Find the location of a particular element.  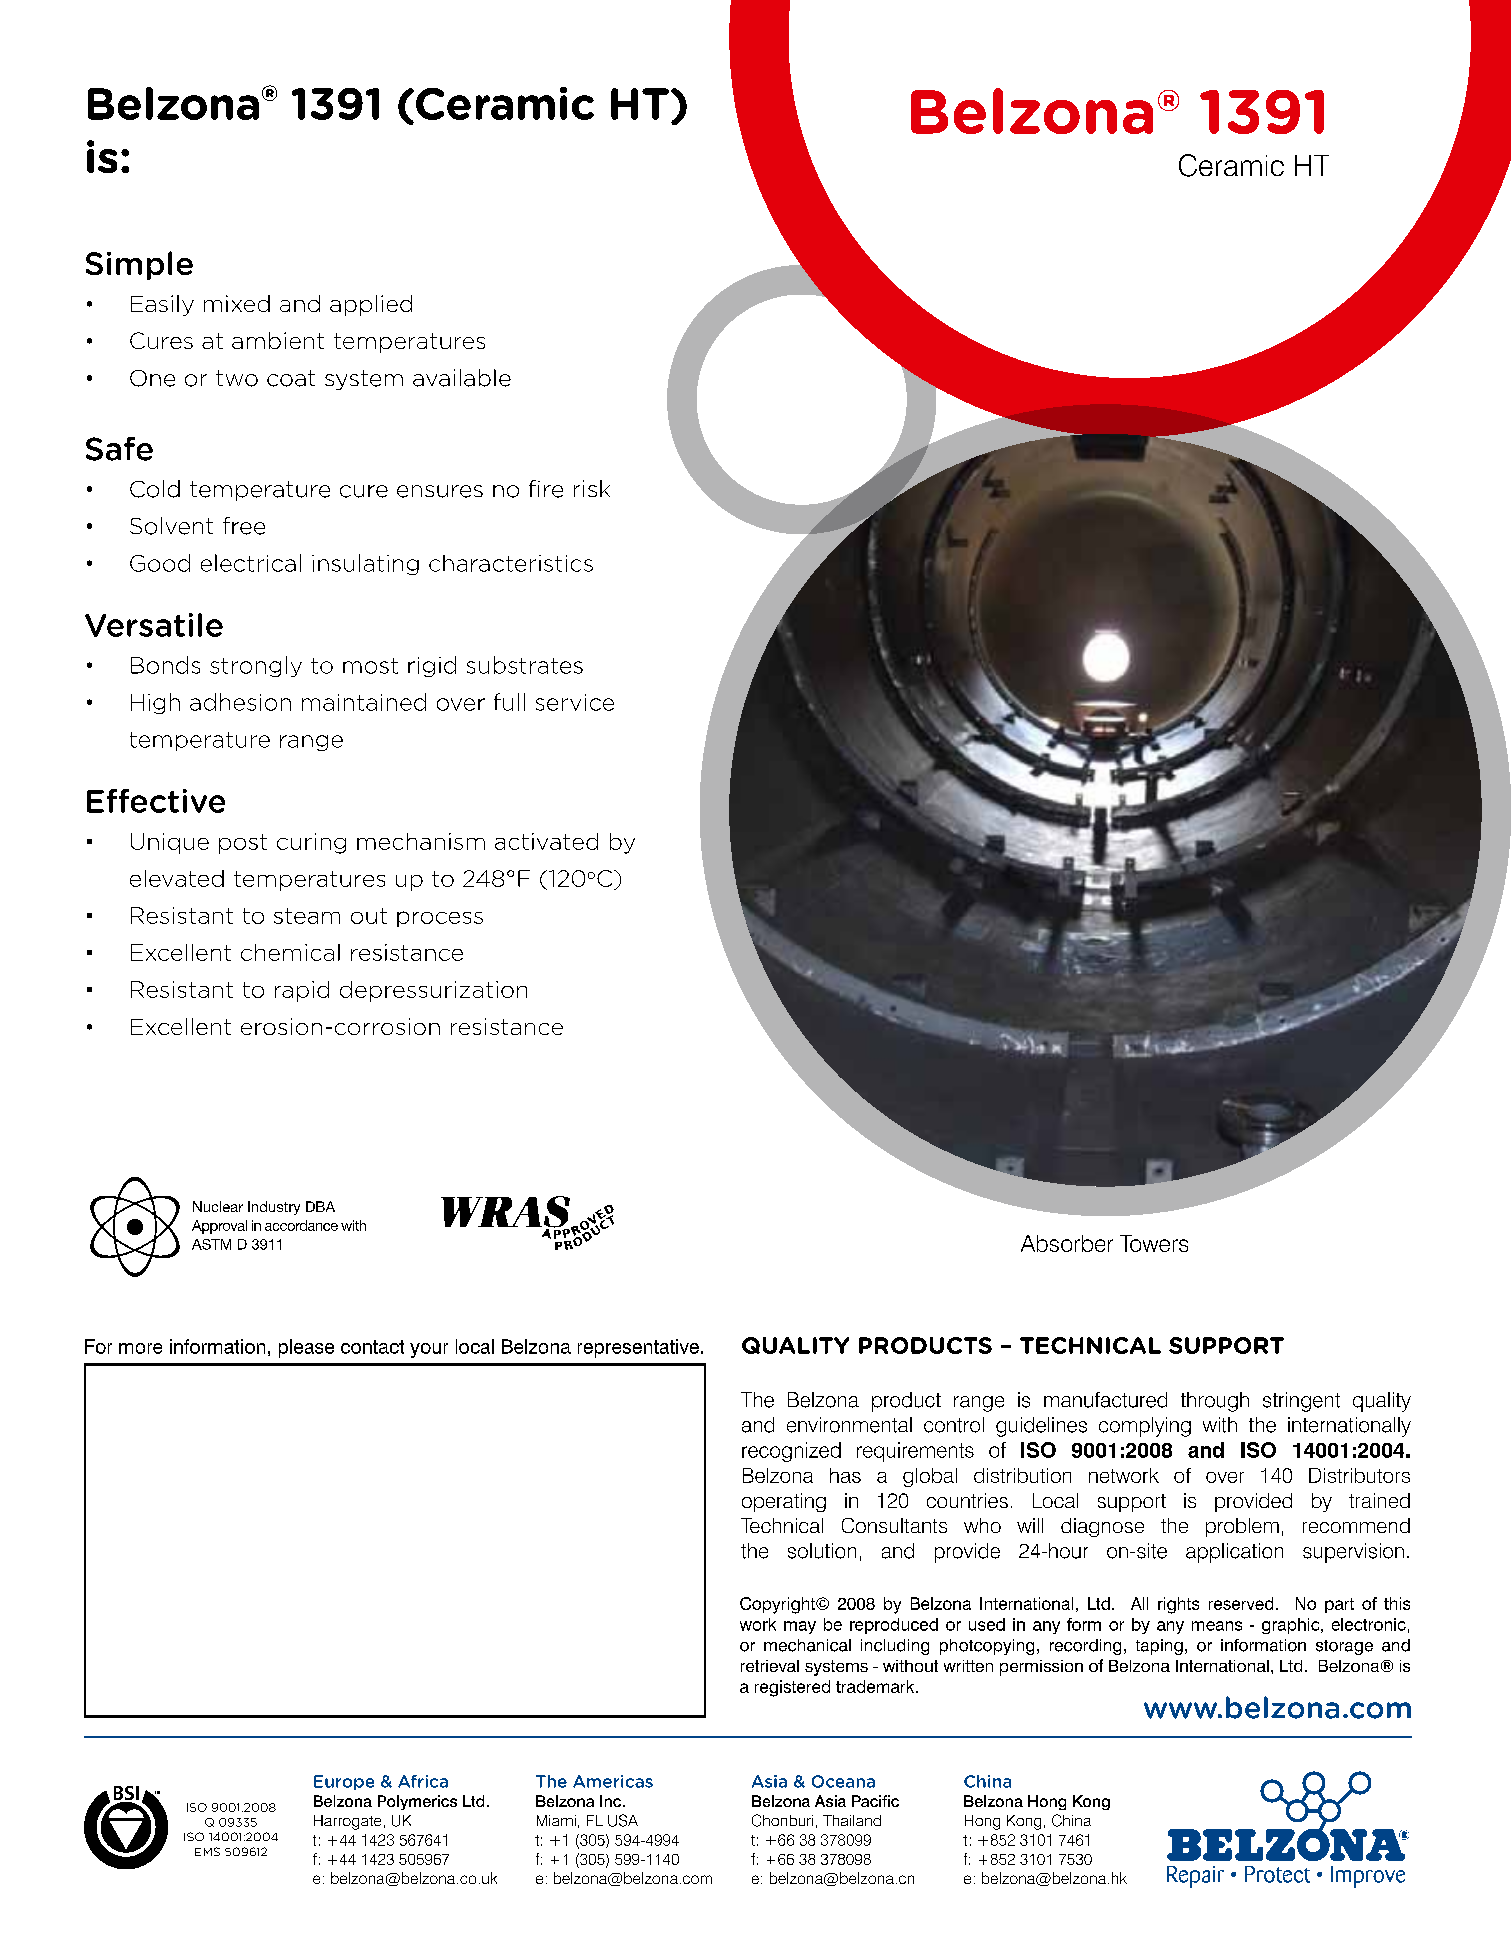

ASTM is located at coordinates (211, 1244).
